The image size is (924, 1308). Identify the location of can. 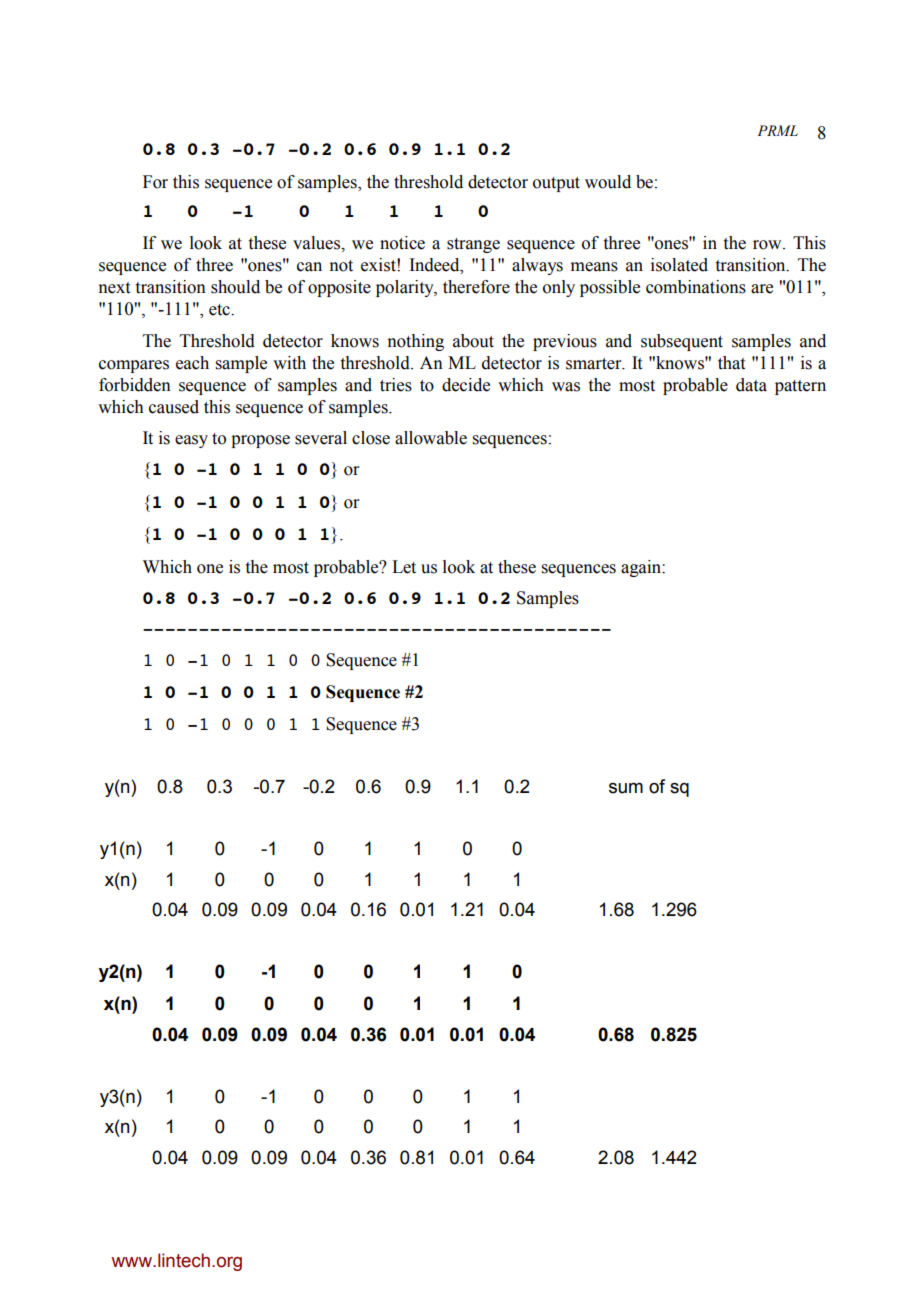
(309, 267).
